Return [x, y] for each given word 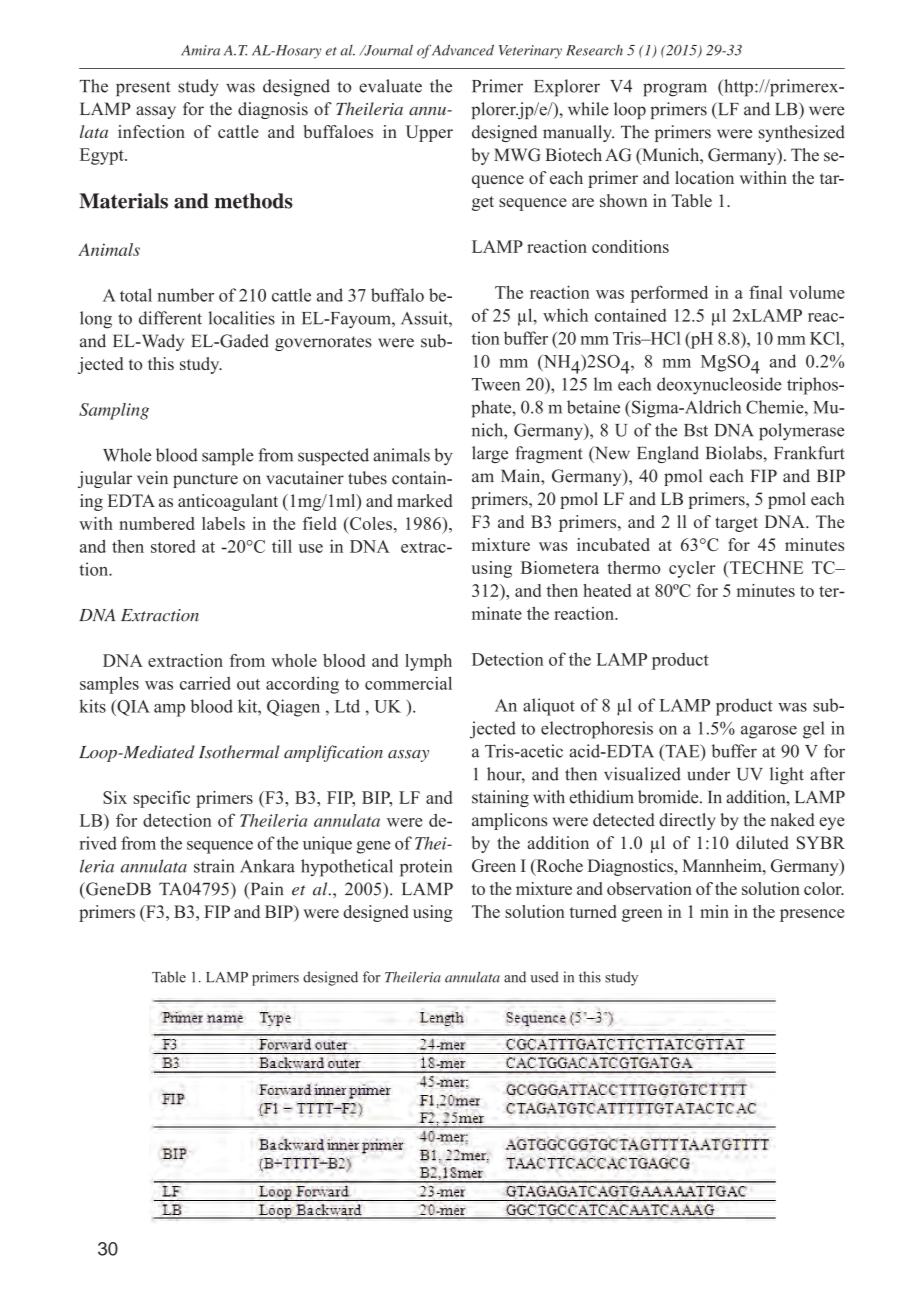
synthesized [802, 133]
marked [425, 500]
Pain [265, 890]
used [545, 977]
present [143, 88]
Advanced [463, 50]
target [736, 524]
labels [223, 523]
